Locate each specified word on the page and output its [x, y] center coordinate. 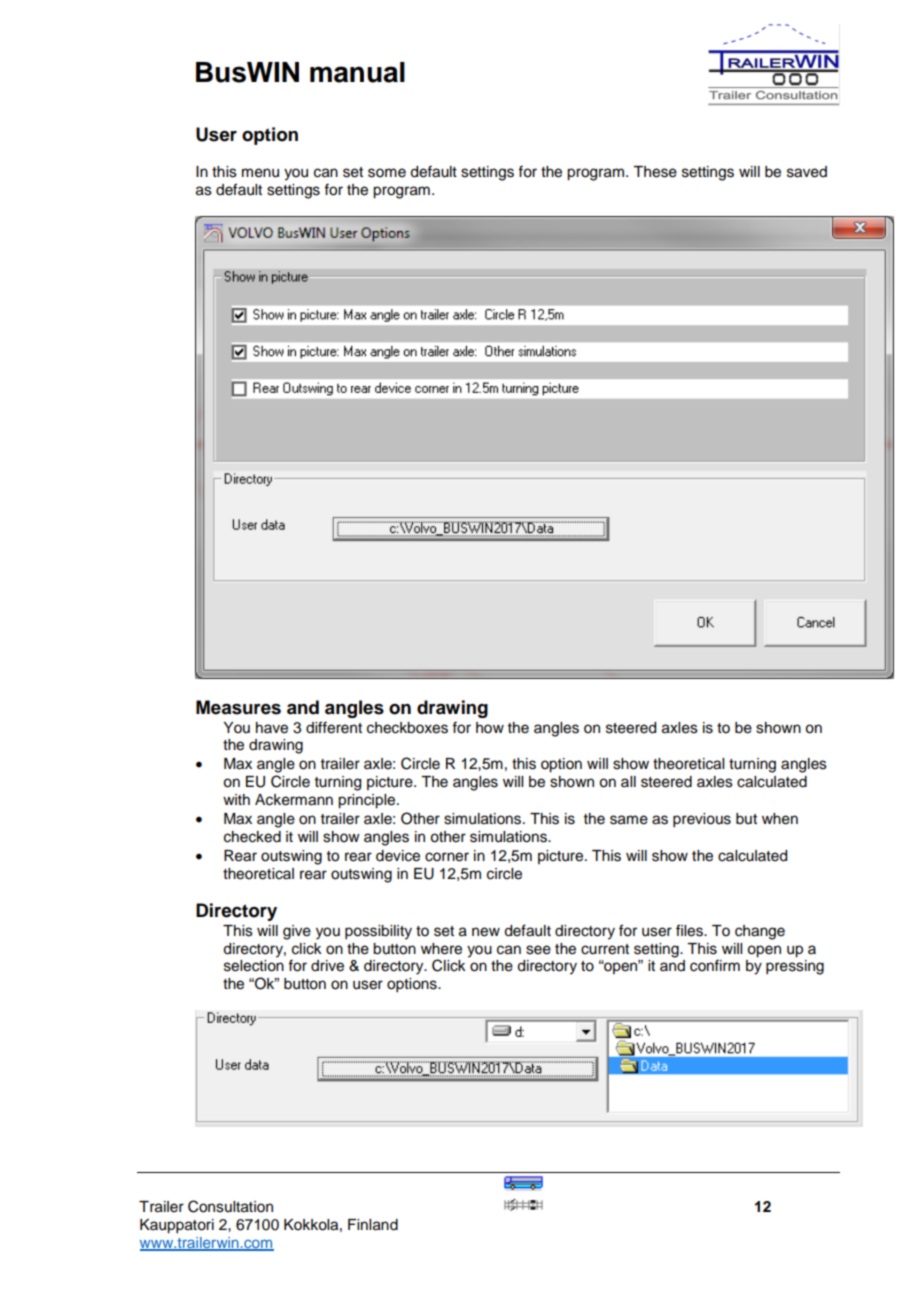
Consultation [230, 1206]
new [486, 932]
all [628, 781]
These [655, 172]
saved [807, 172]
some [387, 173]
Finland [373, 1225]
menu [260, 173]
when [780, 819]
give [297, 932]
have [272, 728]
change [760, 932]
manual [357, 72]
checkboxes [407, 728]
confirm [715, 965]
